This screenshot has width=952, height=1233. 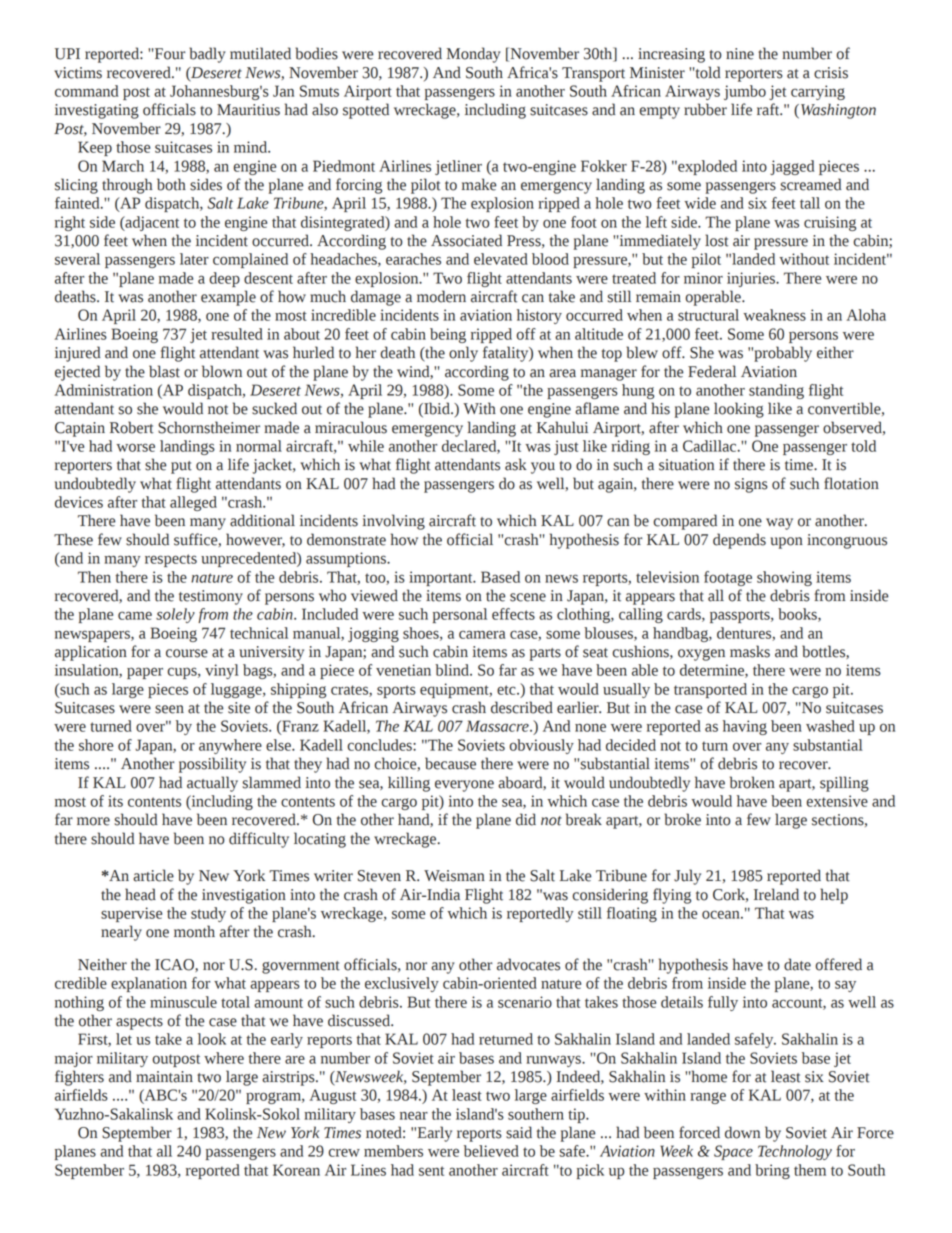 I want to click on later, so click(x=194, y=259).
